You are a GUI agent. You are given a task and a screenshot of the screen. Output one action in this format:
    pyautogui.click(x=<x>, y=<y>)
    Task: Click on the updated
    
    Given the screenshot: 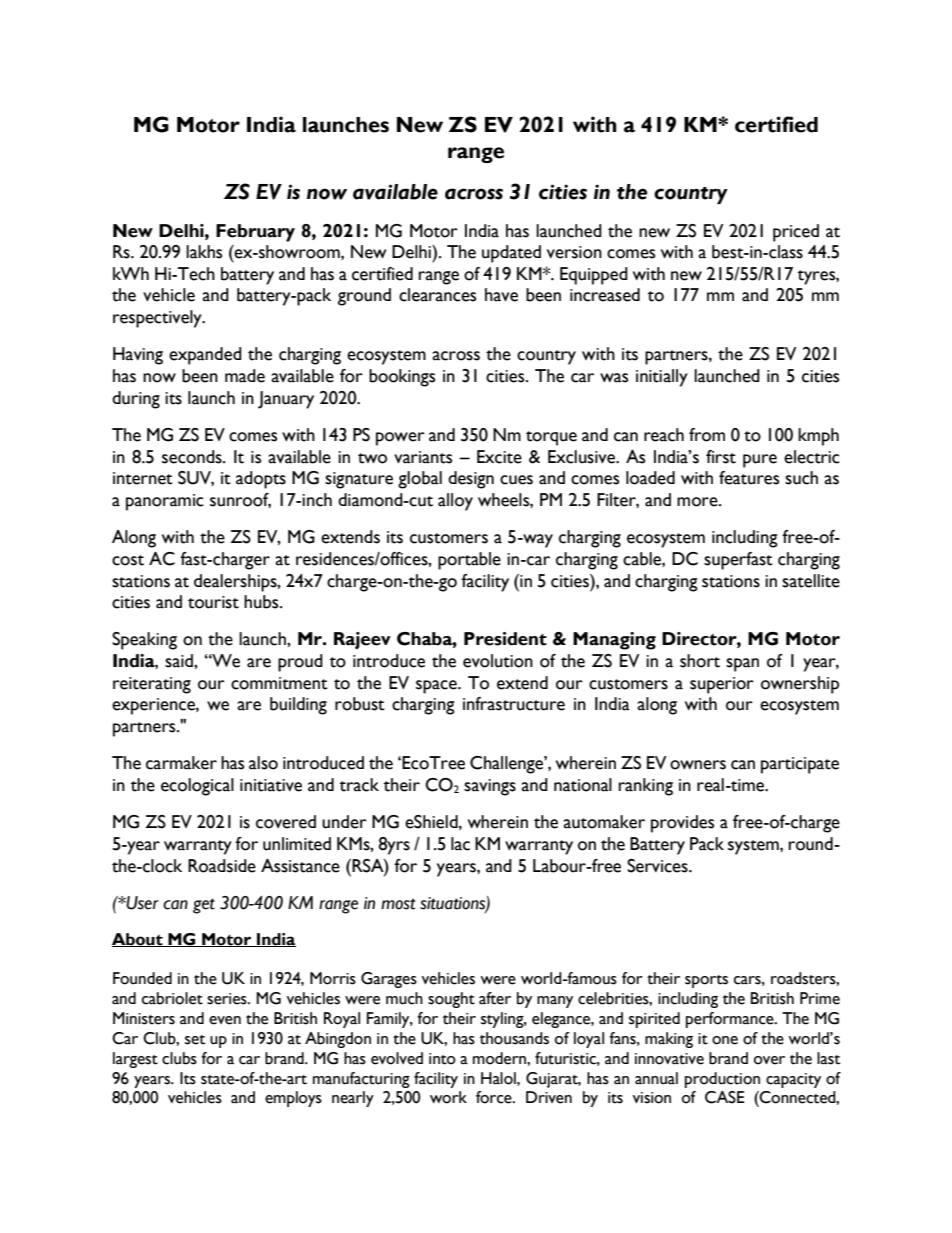 What is the action you would take?
    pyautogui.click(x=511, y=254)
